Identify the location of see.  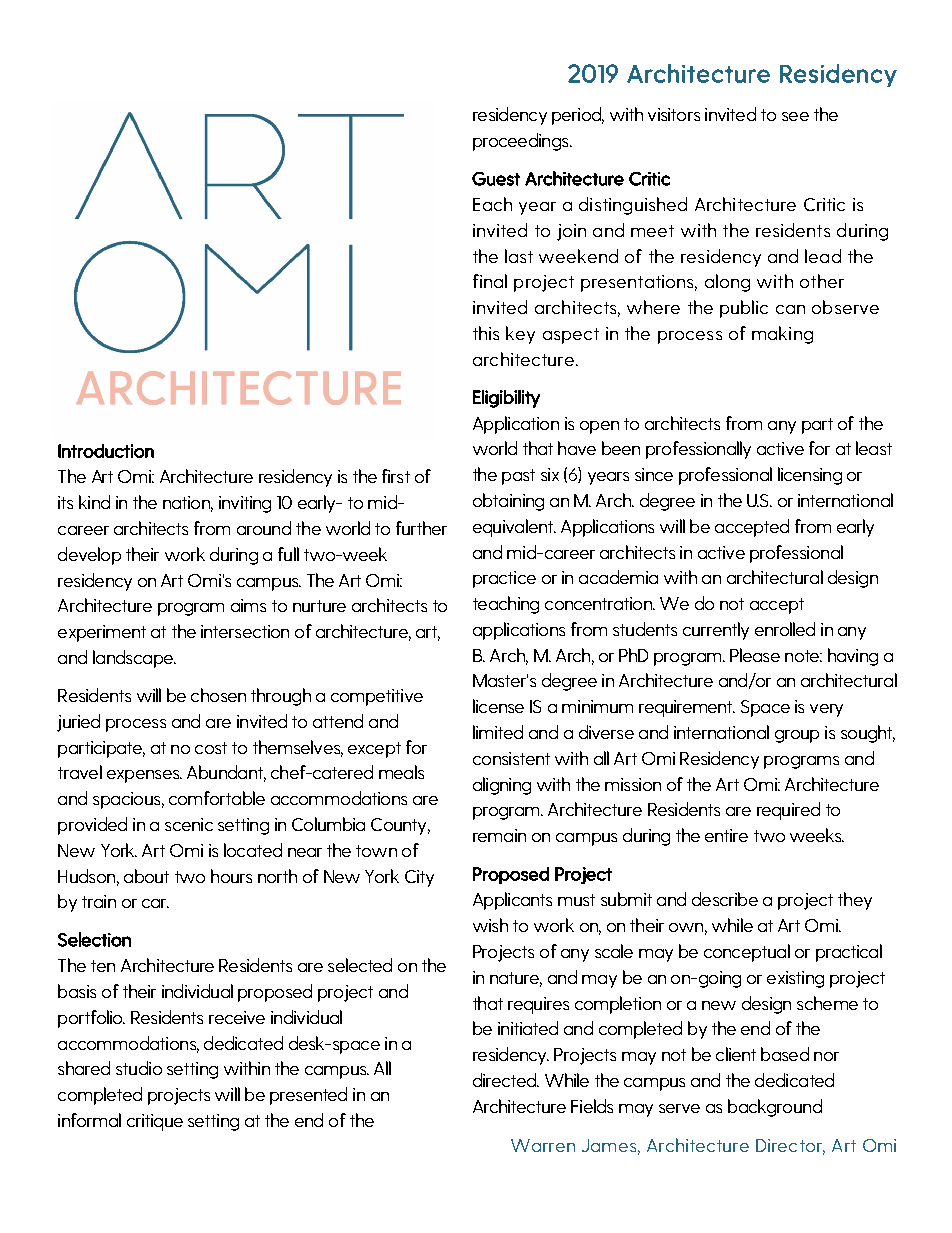
(795, 116).
